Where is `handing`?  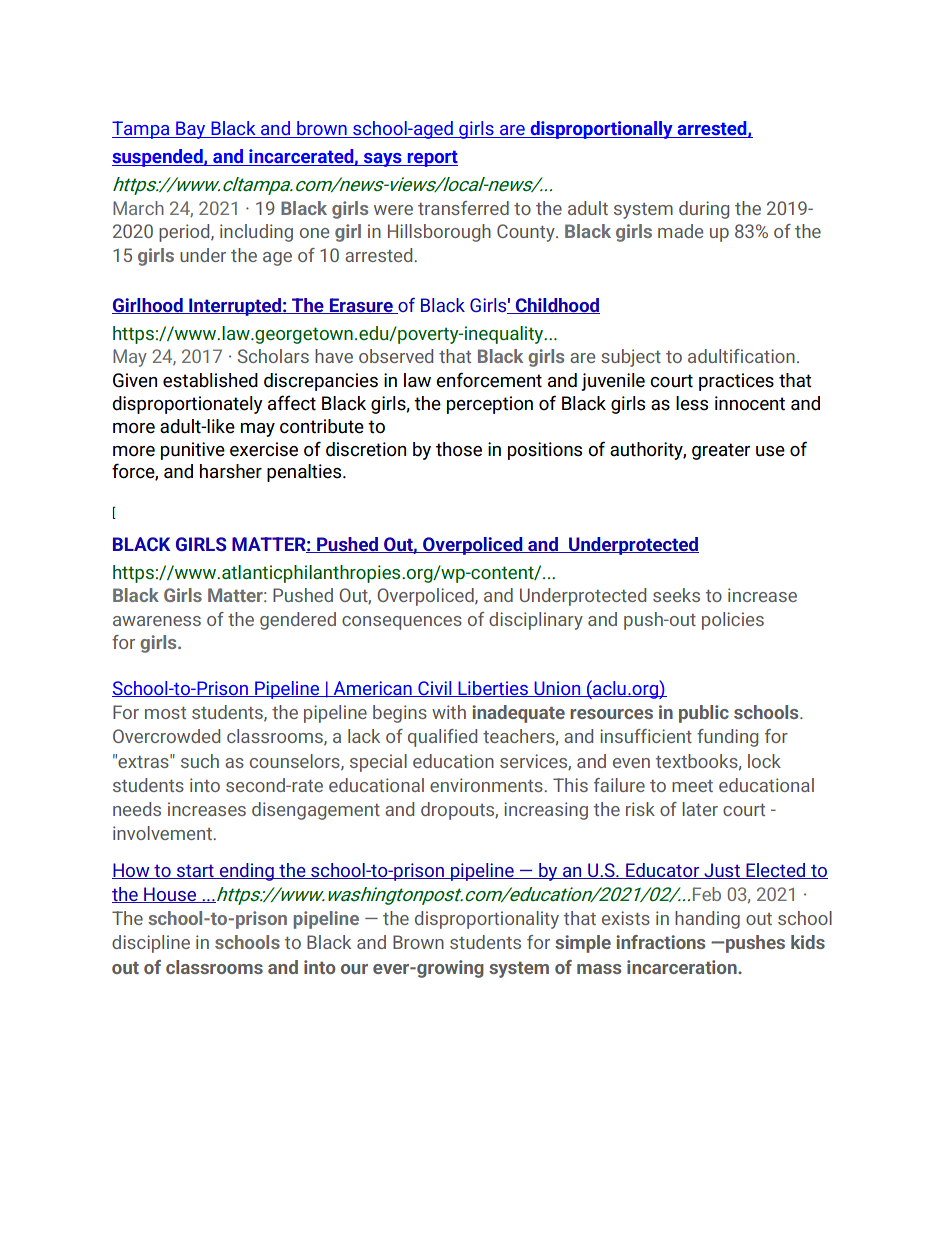
handing is located at coordinates (707, 920).
